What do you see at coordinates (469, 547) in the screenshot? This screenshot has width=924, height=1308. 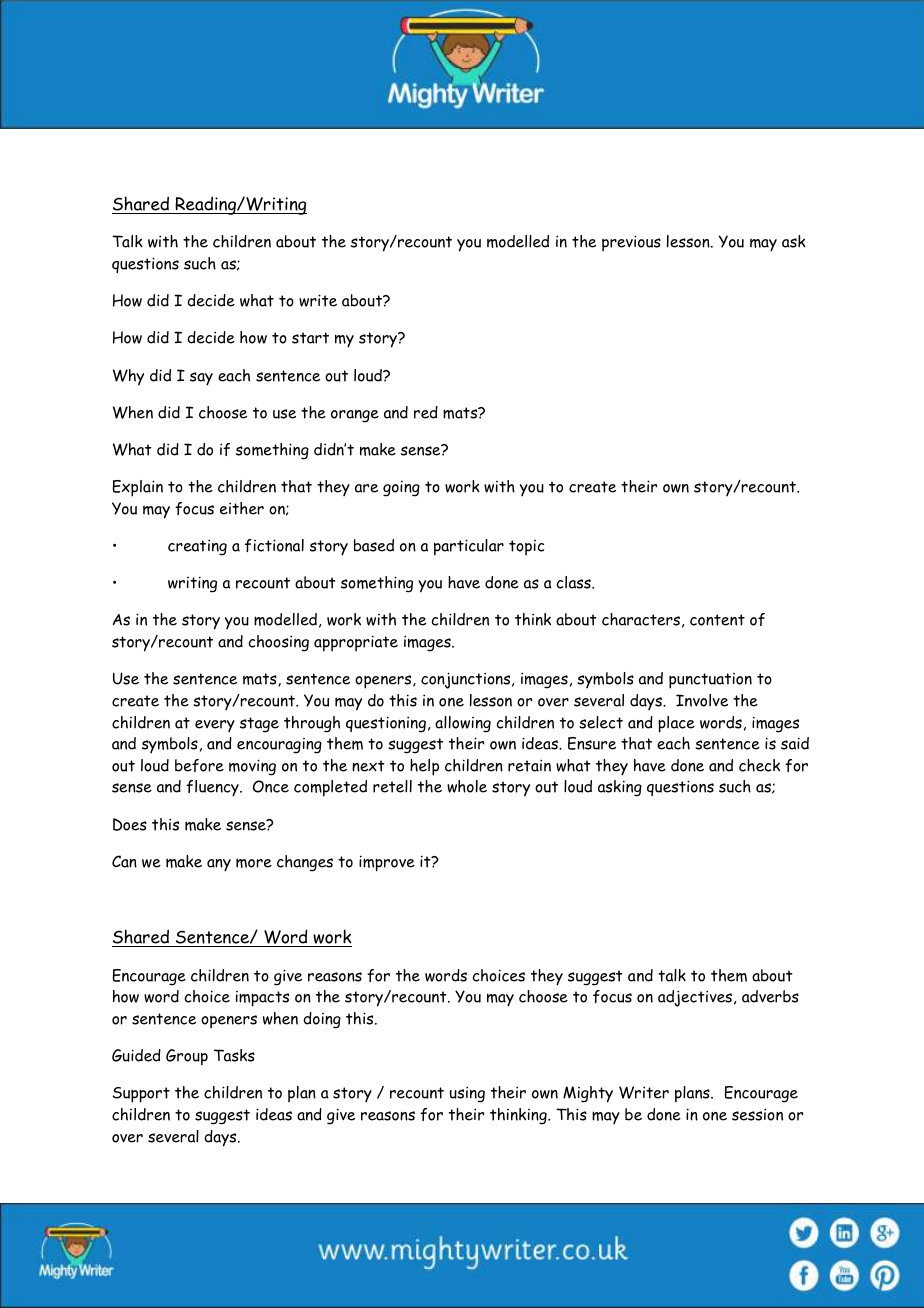 I see `particular` at bounding box center [469, 547].
